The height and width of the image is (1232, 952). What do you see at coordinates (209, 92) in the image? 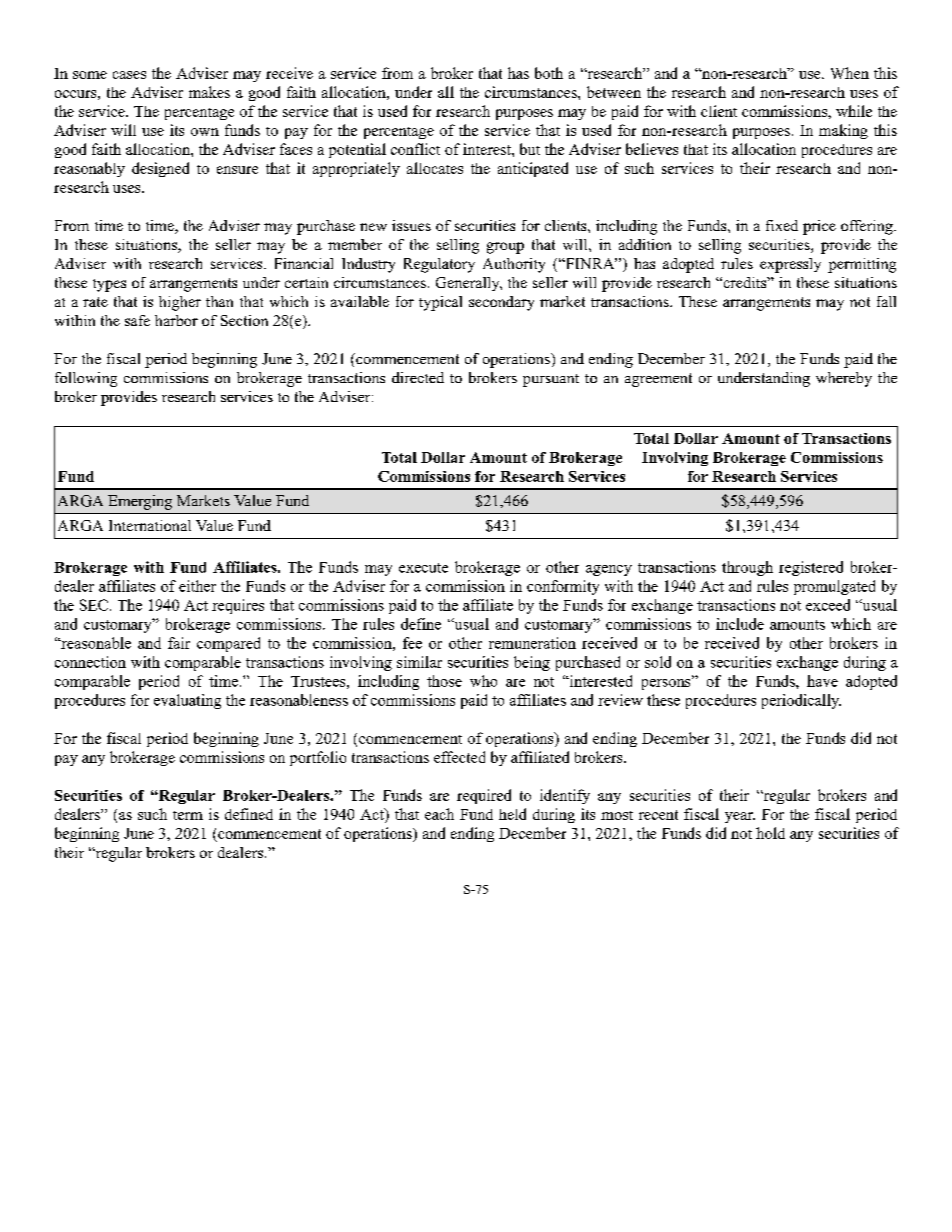
I see `makes` at bounding box center [209, 92].
